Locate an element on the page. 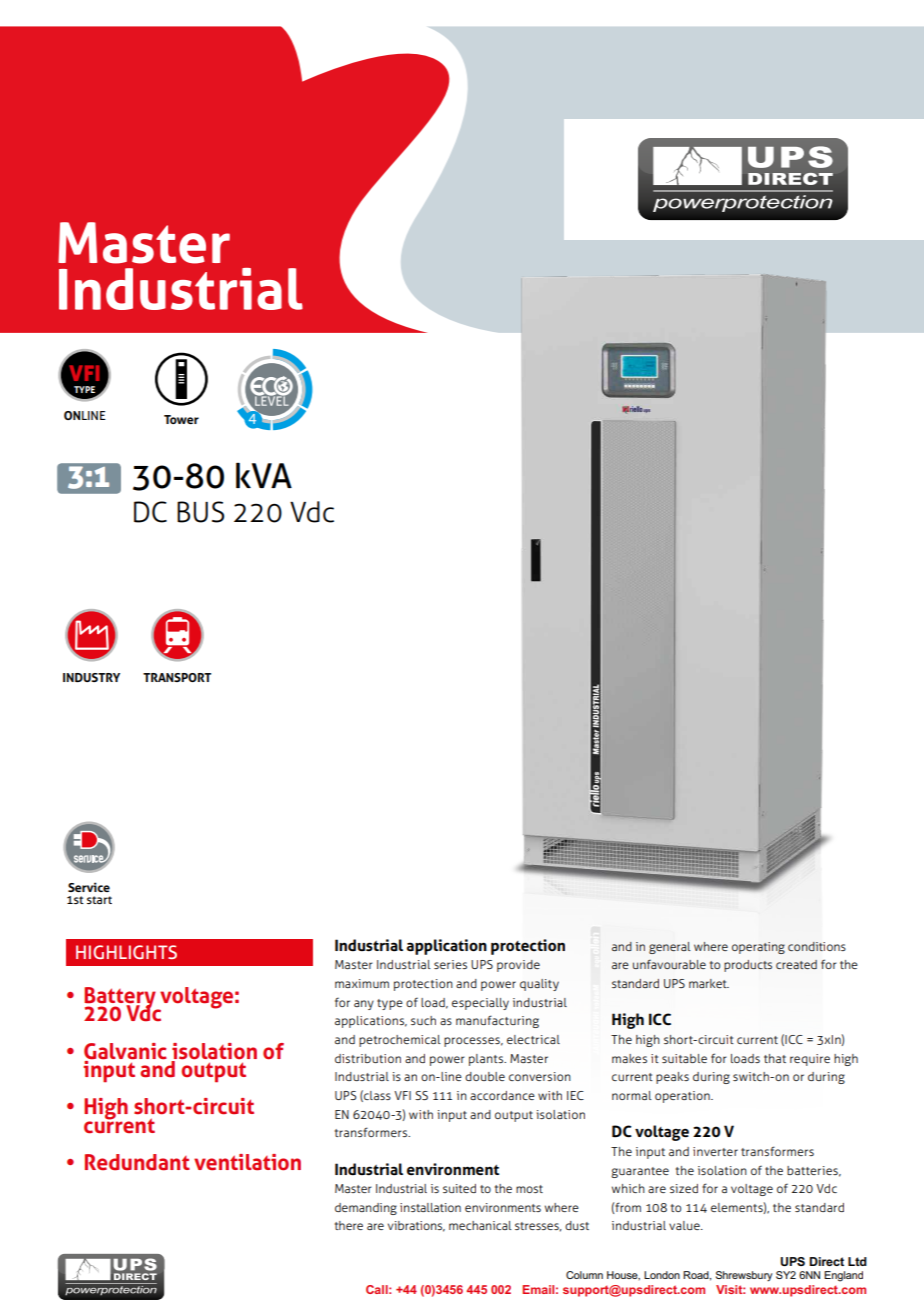 The height and width of the document is (1308, 924). Redundant is located at coordinates (137, 1162).
